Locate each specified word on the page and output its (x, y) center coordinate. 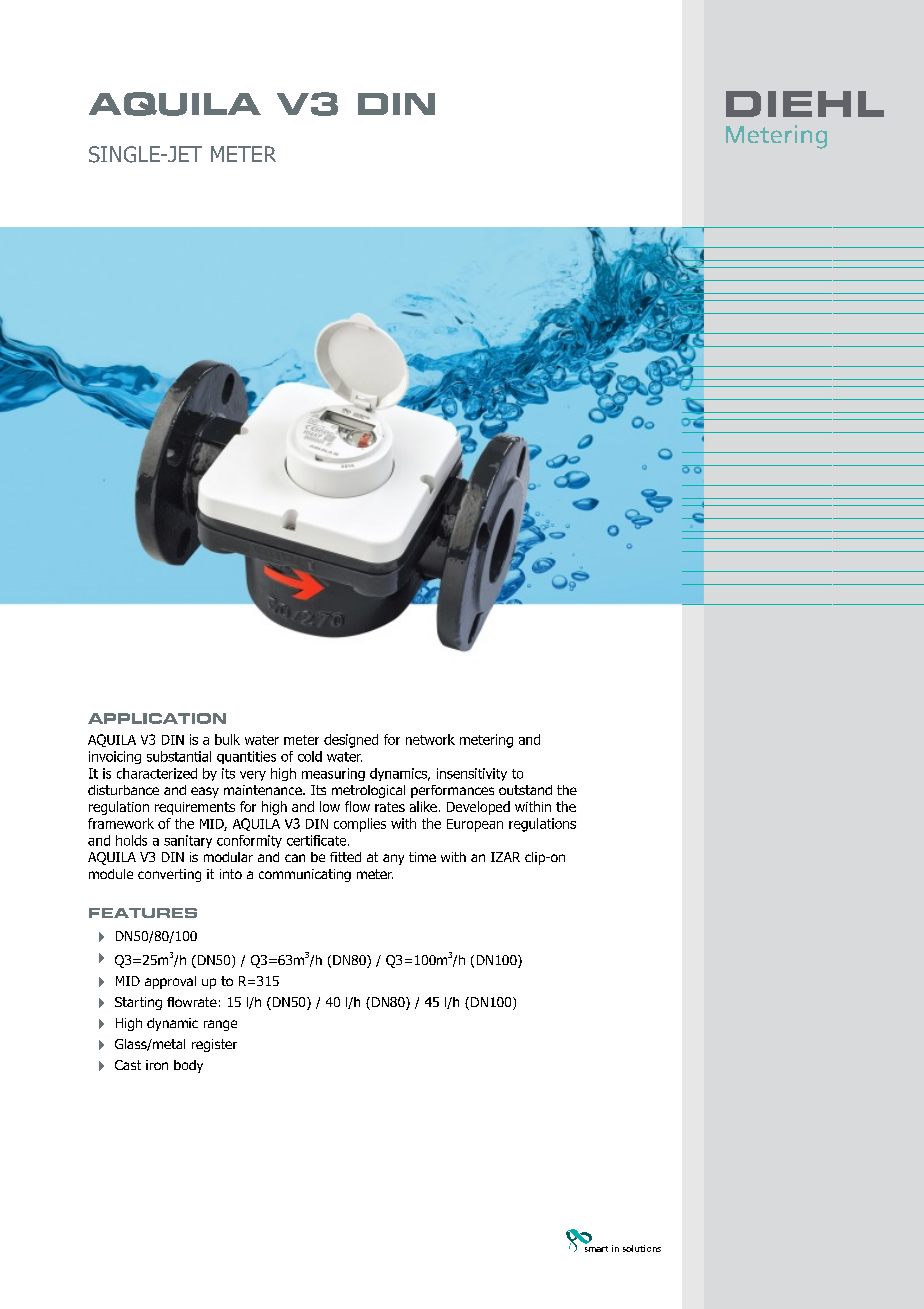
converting (169, 875)
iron (157, 1065)
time (422, 857)
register (214, 1045)
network (430, 739)
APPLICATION (157, 718)
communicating (305, 875)
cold (310, 756)
